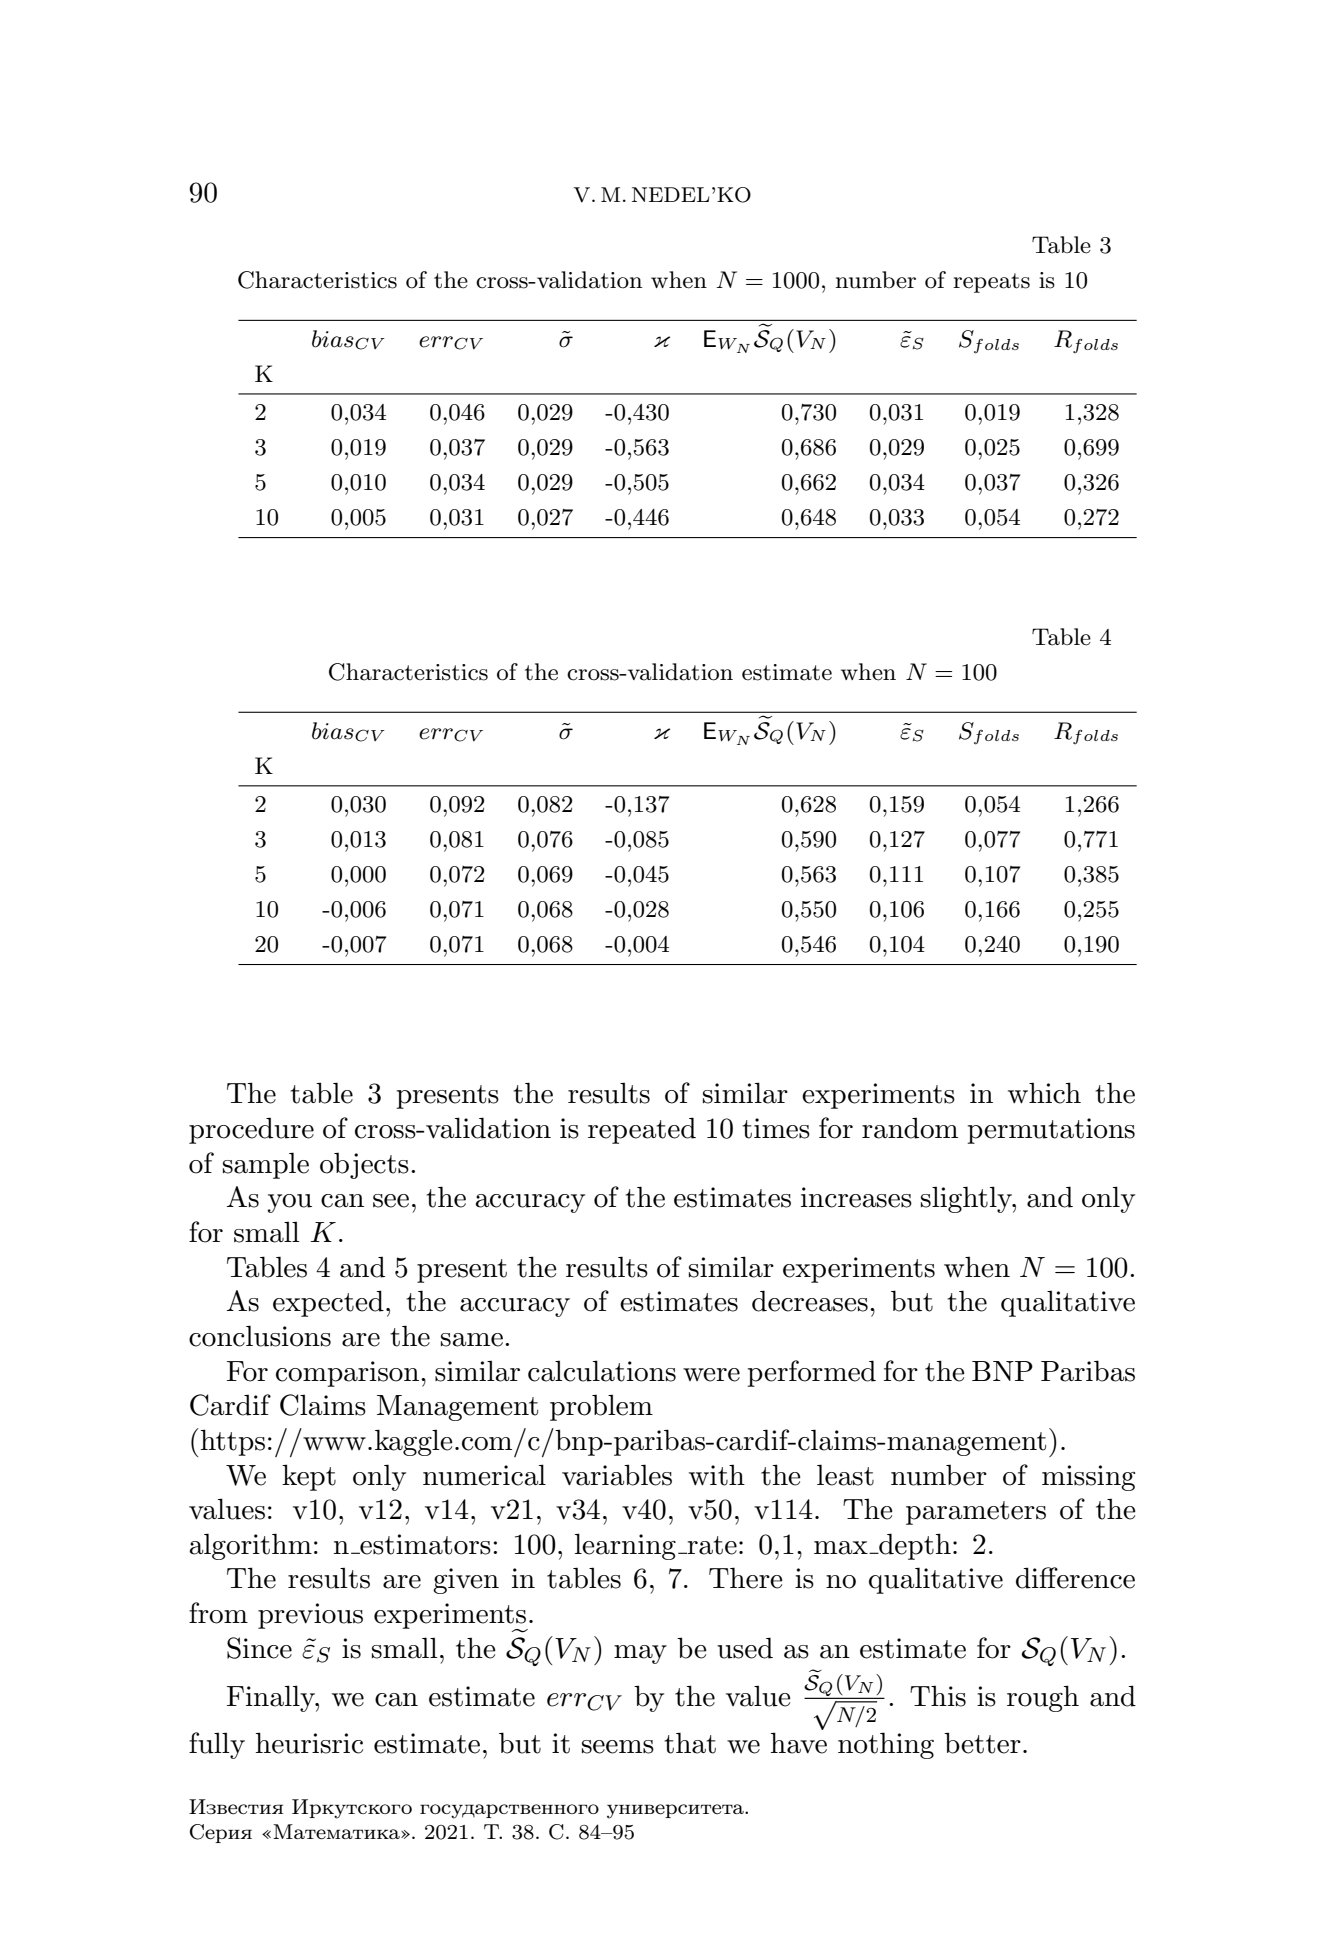  What do you see at coordinates (259, 1648) in the screenshot?
I see `Since` at bounding box center [259, 1648].
